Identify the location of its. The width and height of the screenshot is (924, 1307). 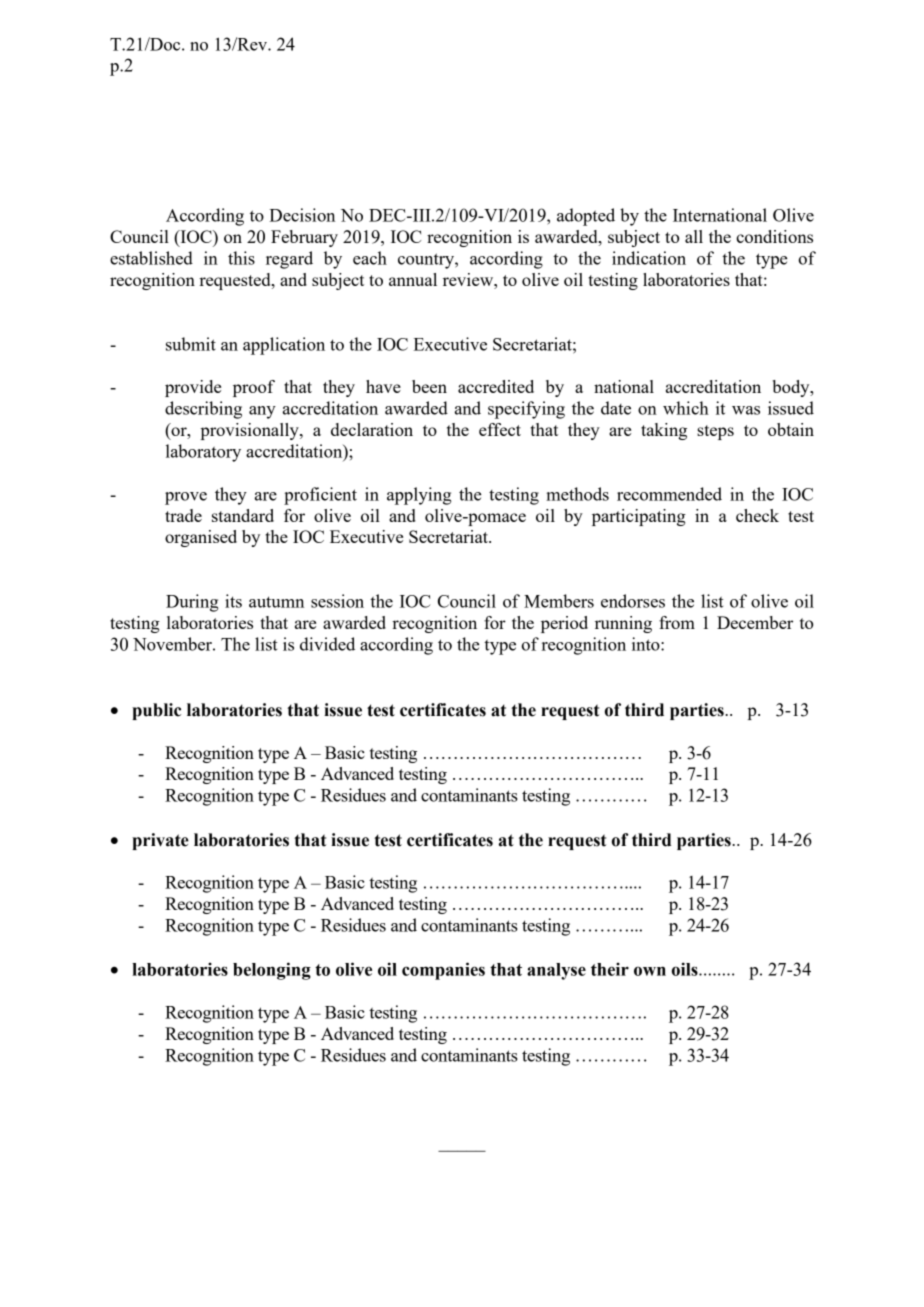
(233, 601).
